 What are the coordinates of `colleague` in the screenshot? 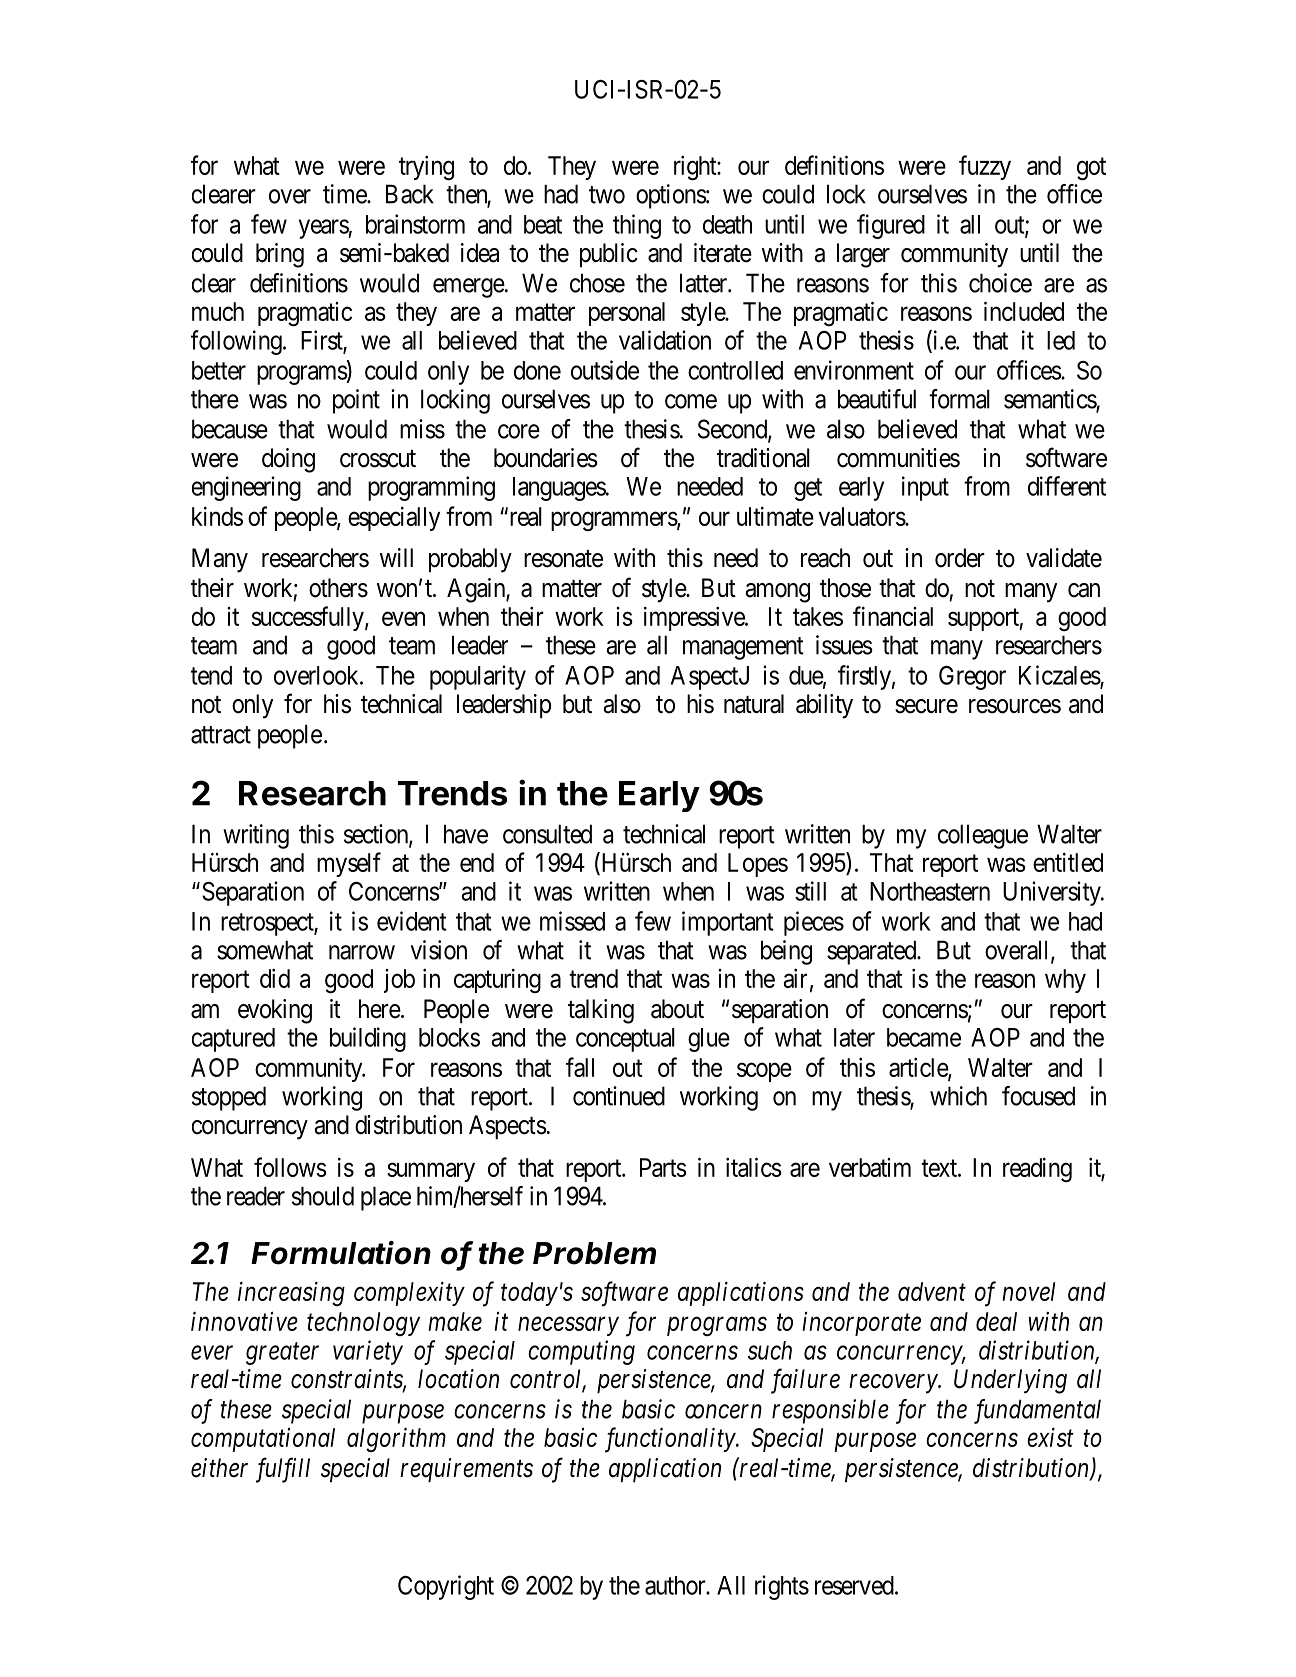 It's located at (983, 836).
